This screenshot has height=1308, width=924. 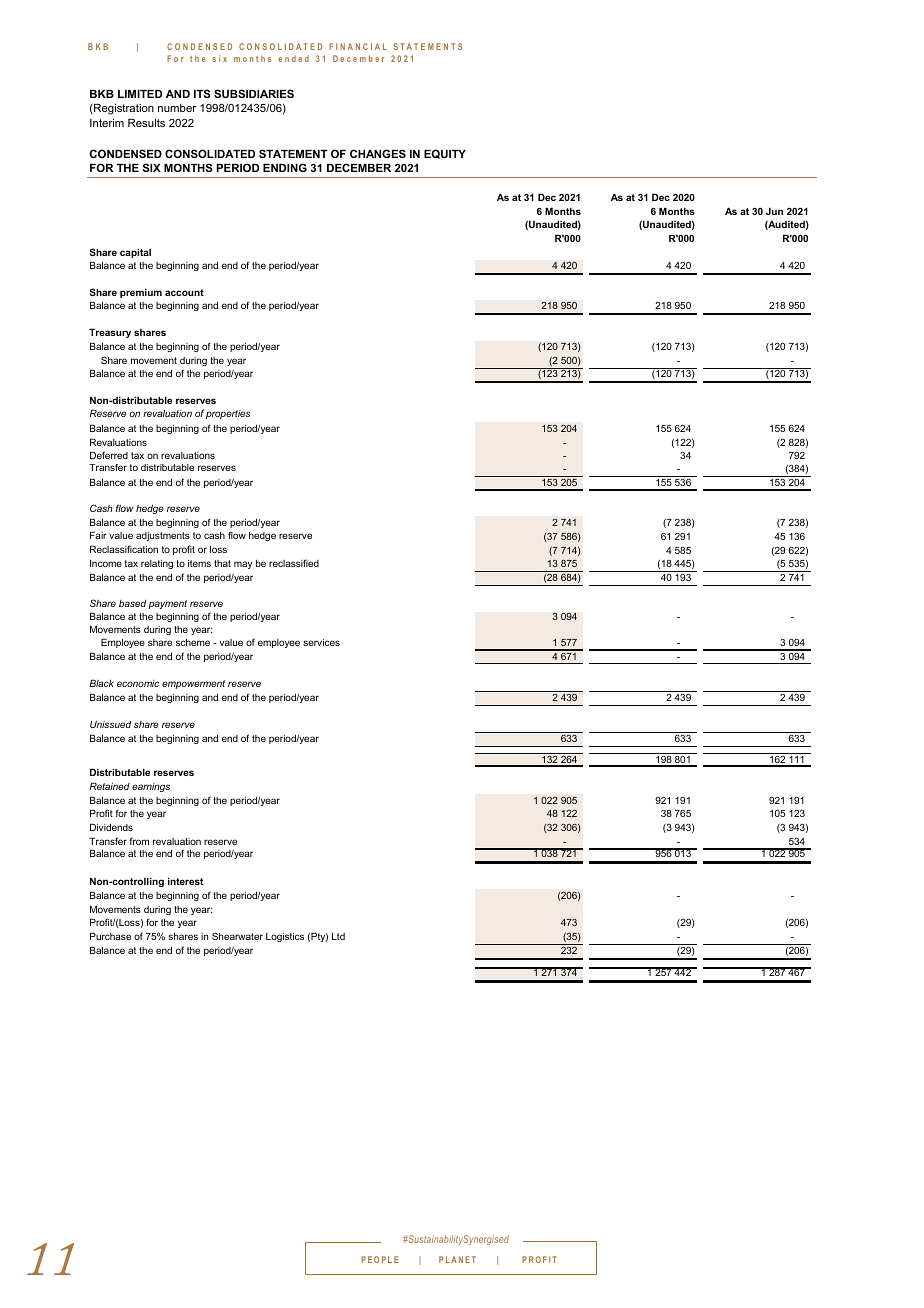 I want to click on Shearwater, so click(x=237, y=936).
